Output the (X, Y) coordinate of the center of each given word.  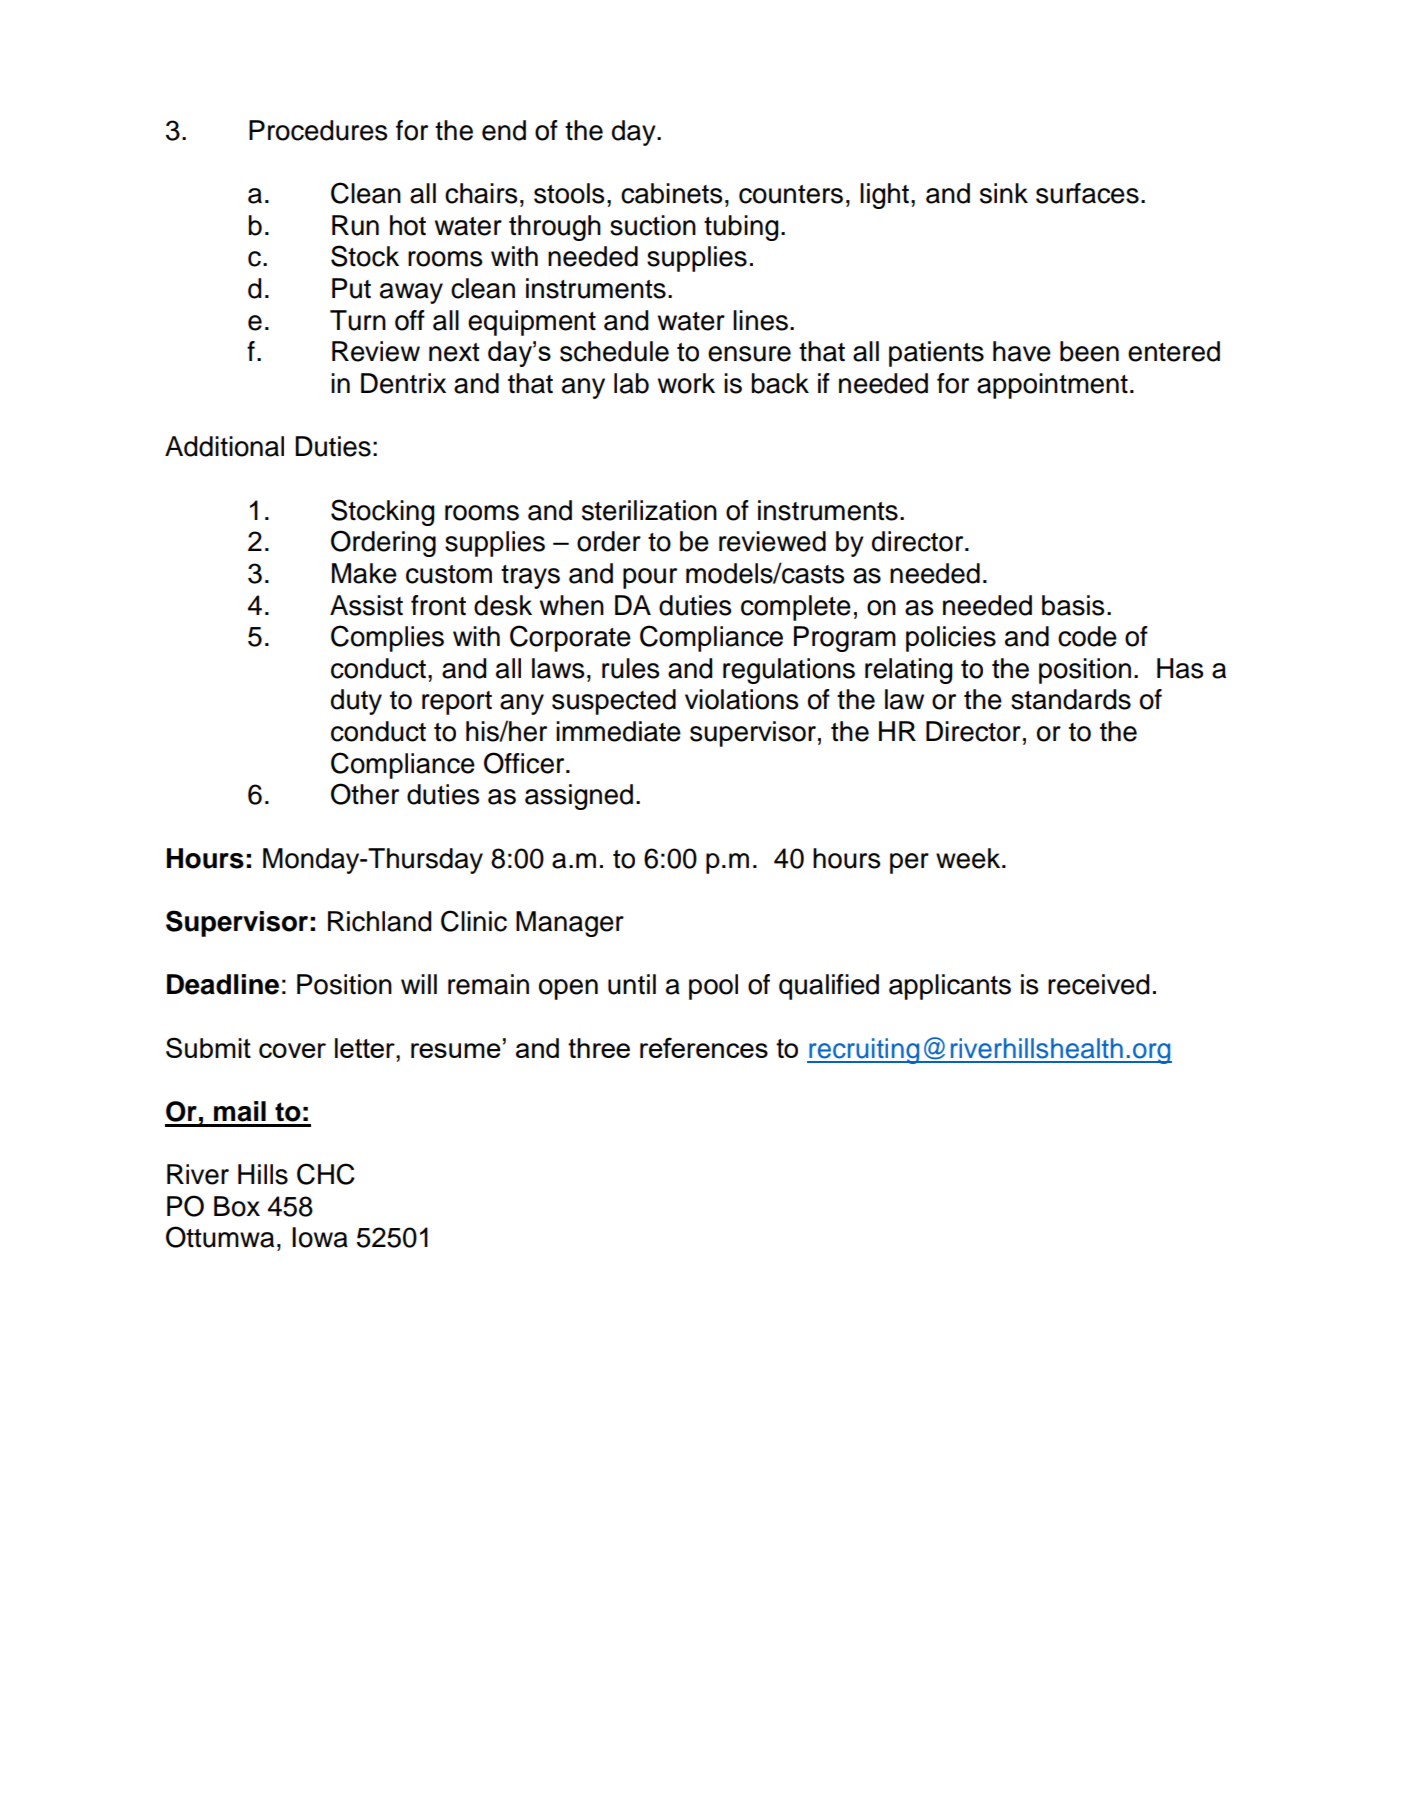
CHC (326, 1174)
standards (1071, 699)
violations (741, 699)
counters (791, 194)
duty (356, 702)
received (1098, 984)
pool (713, 987)
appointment (1052, 386)
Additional (224, 446)
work (686, 383)
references (704, 1047)
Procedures (318, 130)
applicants (950, 987)
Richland (379, 921)
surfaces (1087, 193)
